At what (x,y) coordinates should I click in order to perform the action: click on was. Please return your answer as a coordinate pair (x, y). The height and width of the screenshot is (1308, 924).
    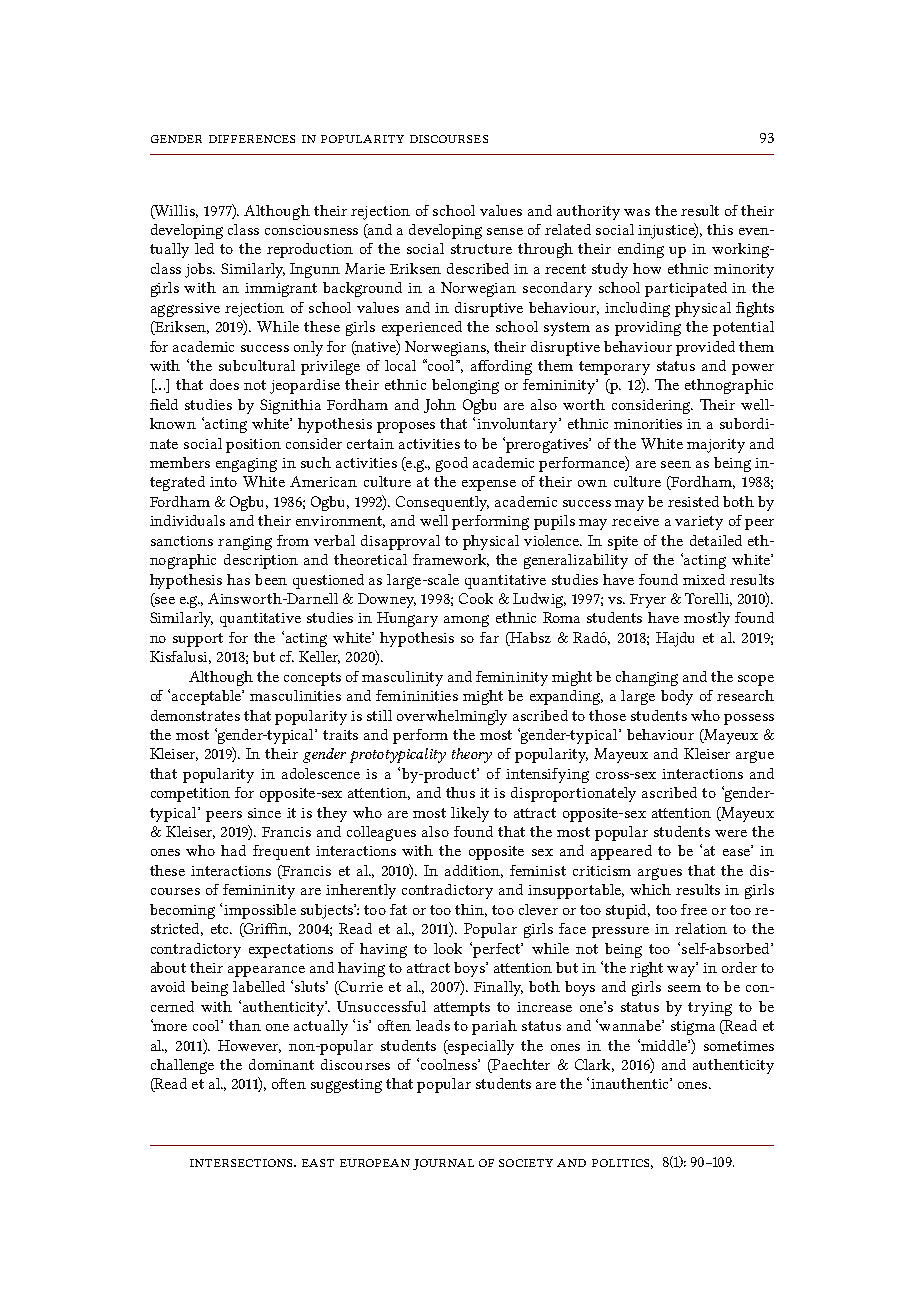
    Looking at the image, I should click on (637, 212).
